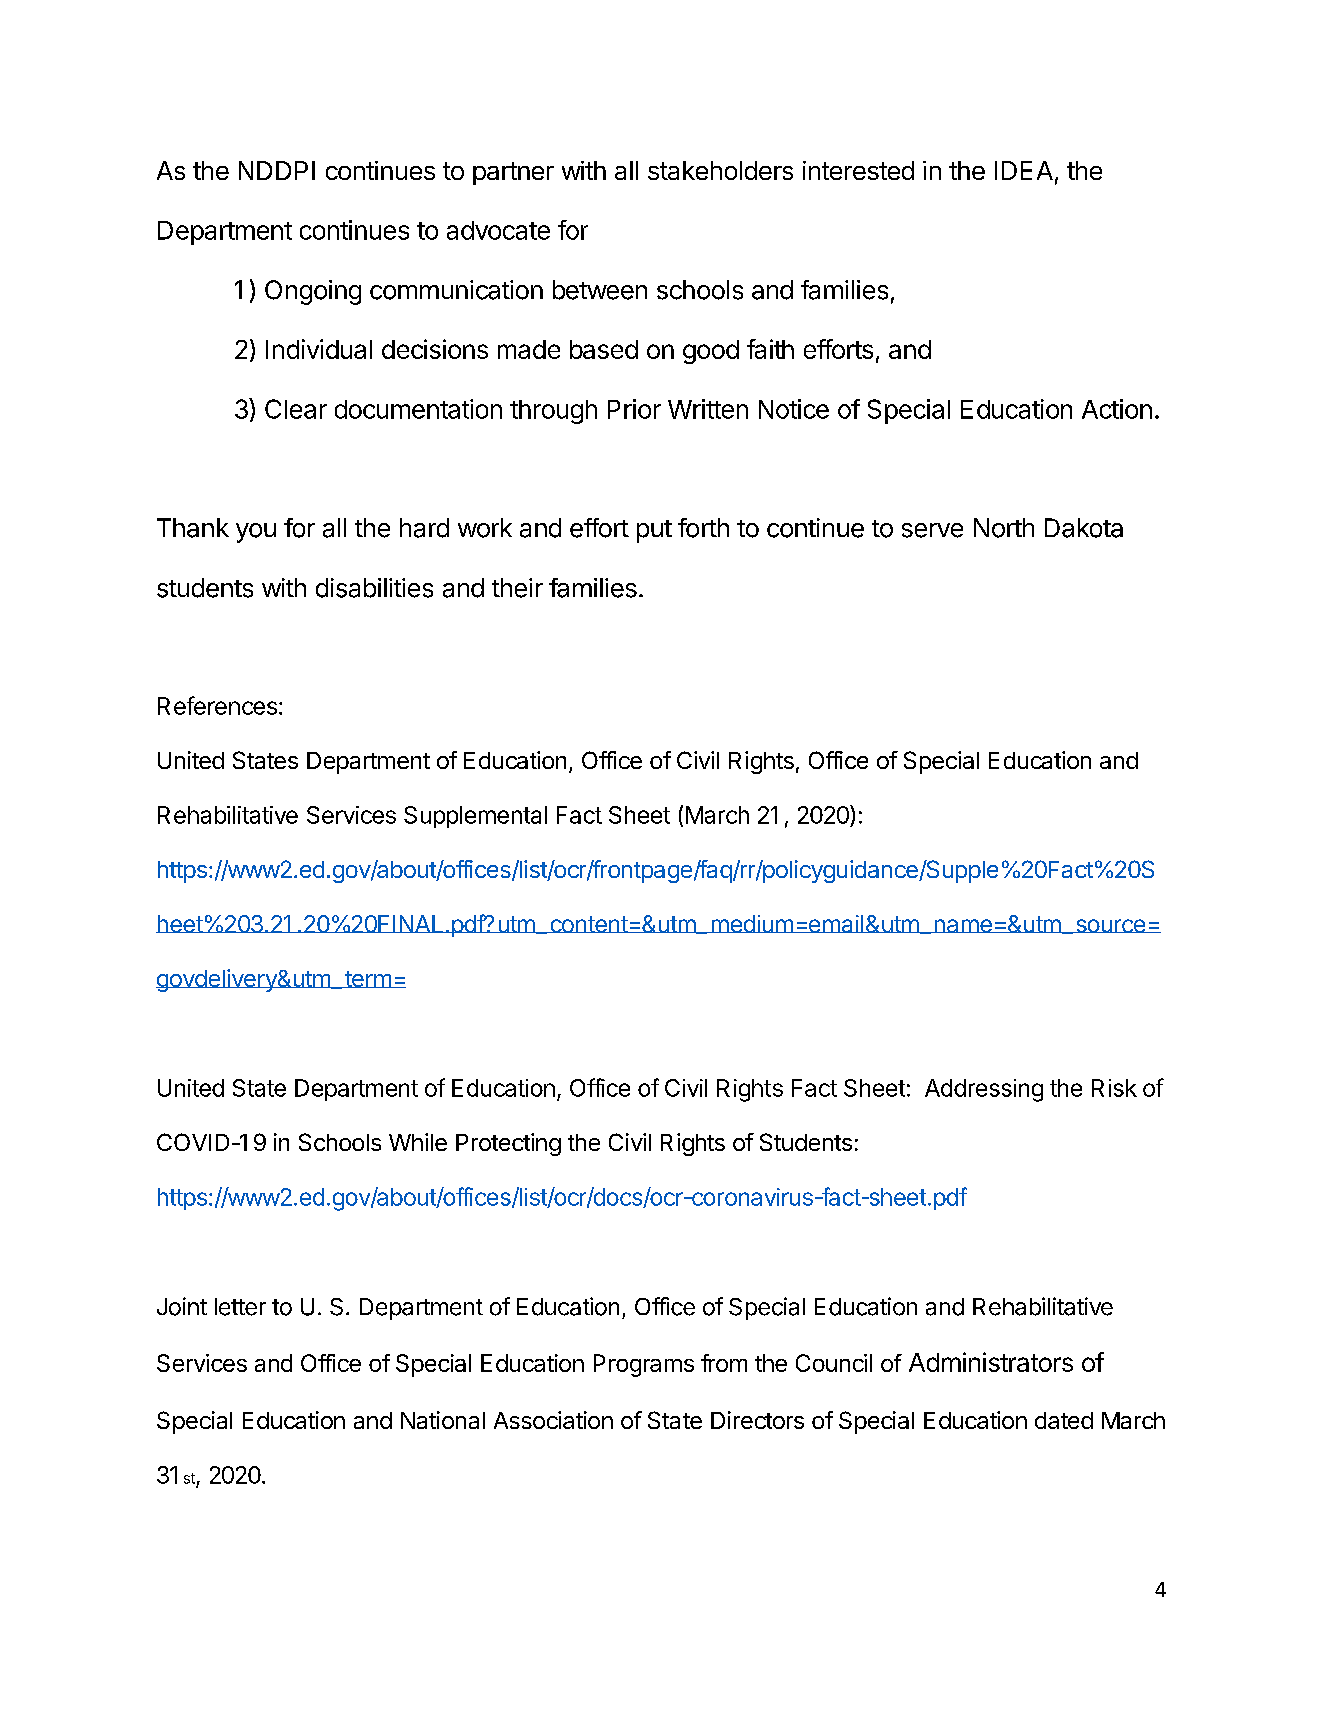 This screenshot has width=1322, height=1710. What do you see at coordinates (654, 531) in the screenshot?
I see `put` at bounding box center [654, 531].
